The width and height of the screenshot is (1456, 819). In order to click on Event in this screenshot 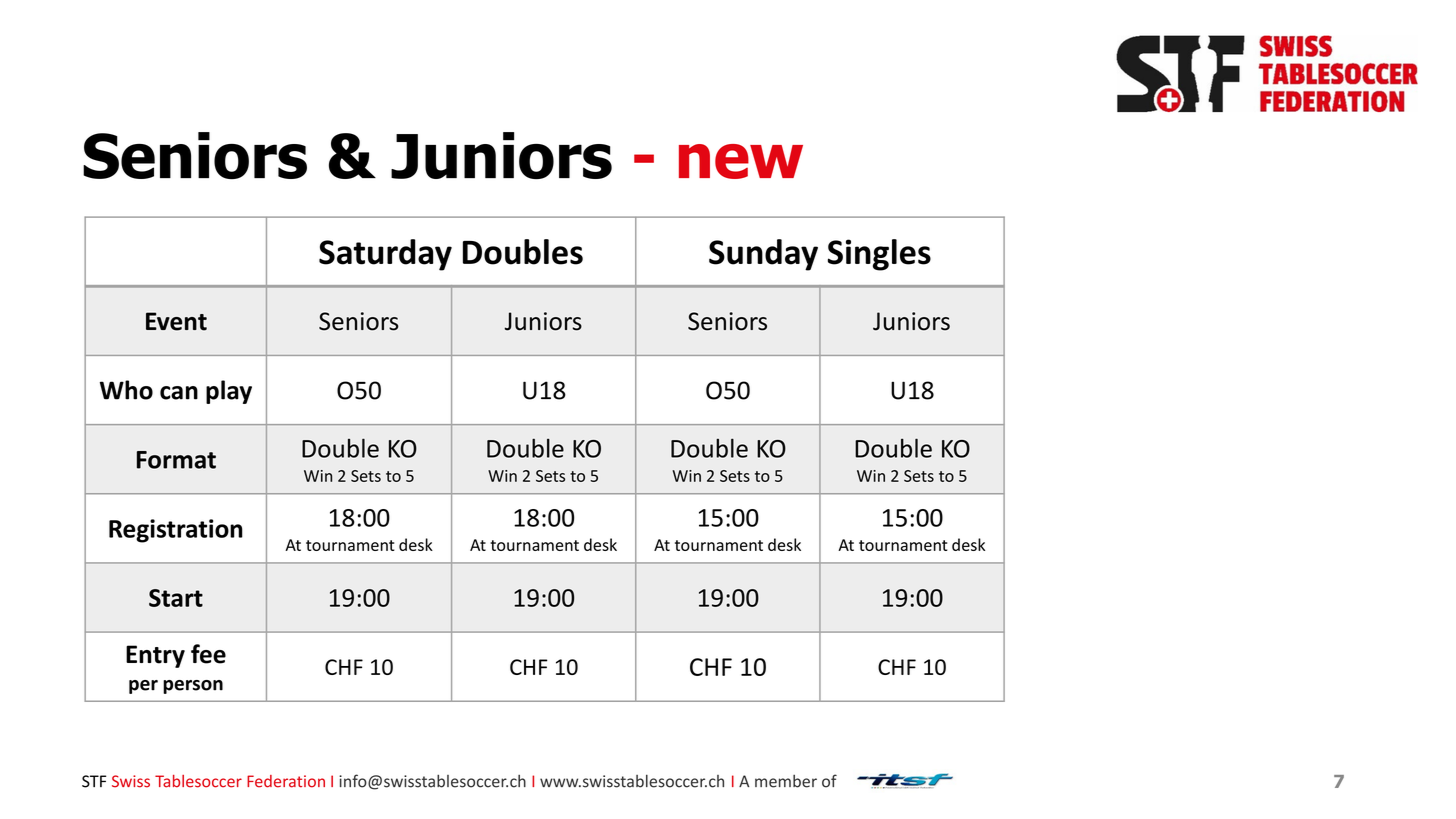, I will do `click(176, 321)`.
